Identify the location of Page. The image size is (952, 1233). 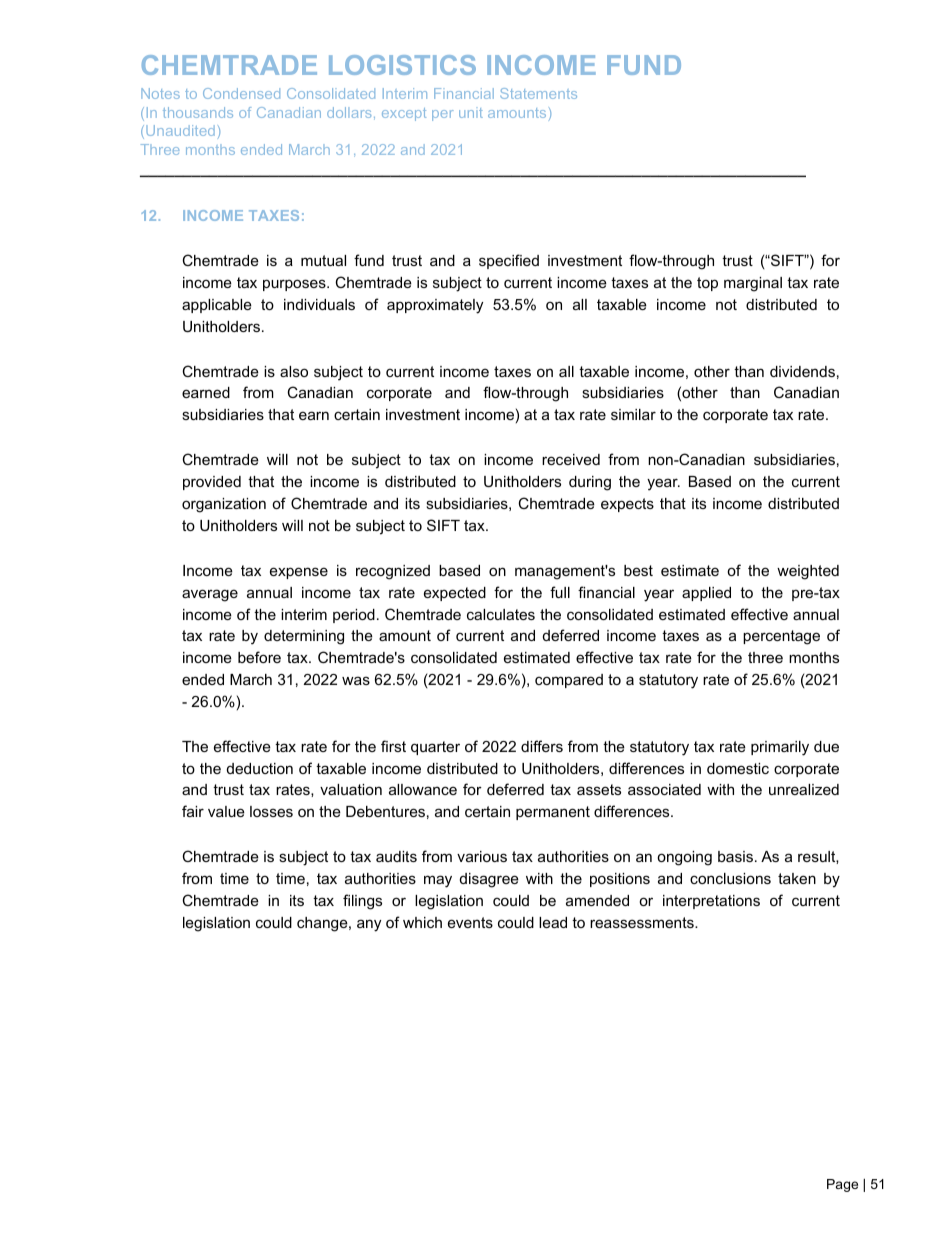
(842, 1185).
